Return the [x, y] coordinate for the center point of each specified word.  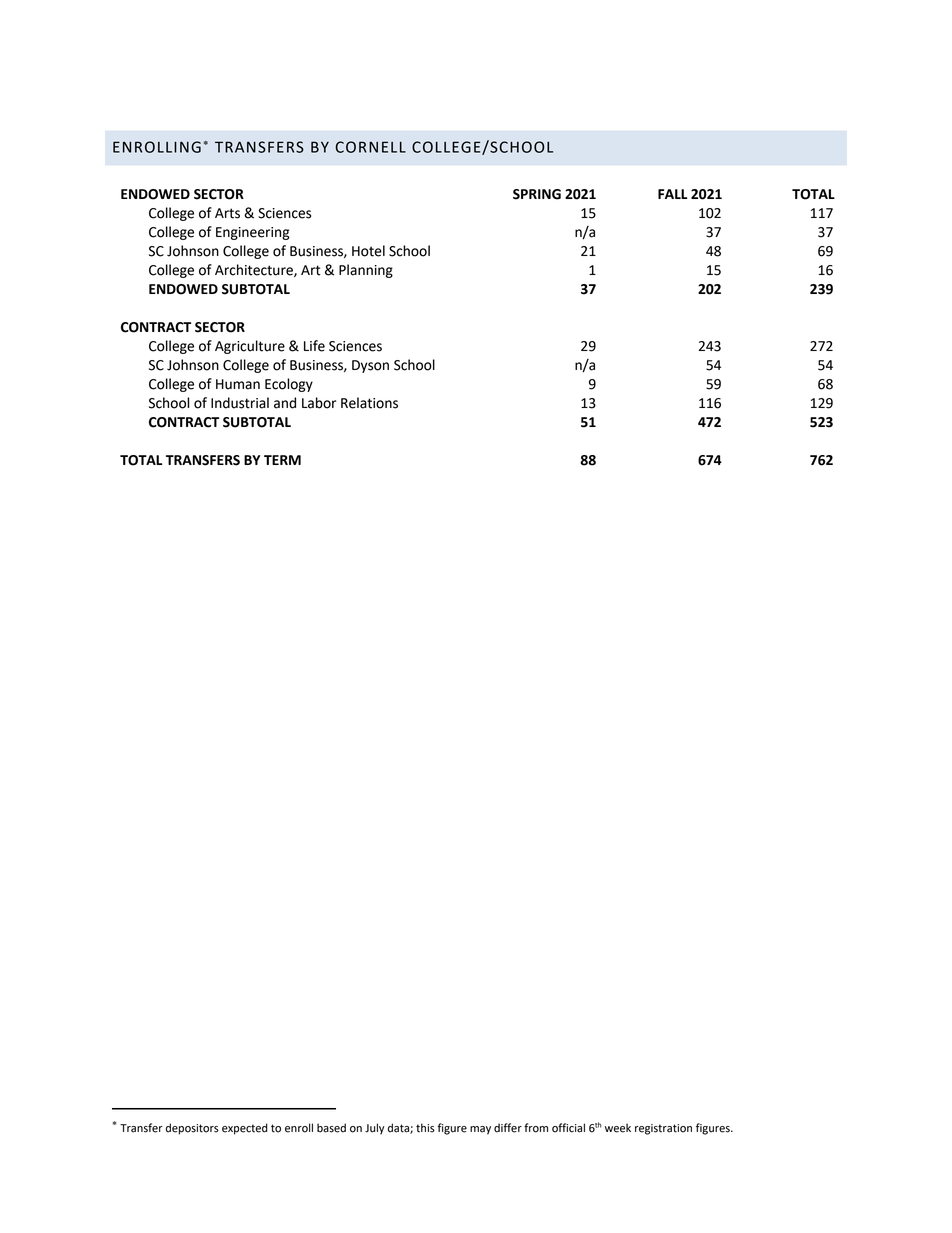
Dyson [370, 366]
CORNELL [370, 147]
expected [245, 1129]
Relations [369, 403]
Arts [227, 213]
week [618, 1128]
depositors [192, 1129]
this [425, 1128]
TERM [282, 460]
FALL [672, 194]
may [480, 1130]
